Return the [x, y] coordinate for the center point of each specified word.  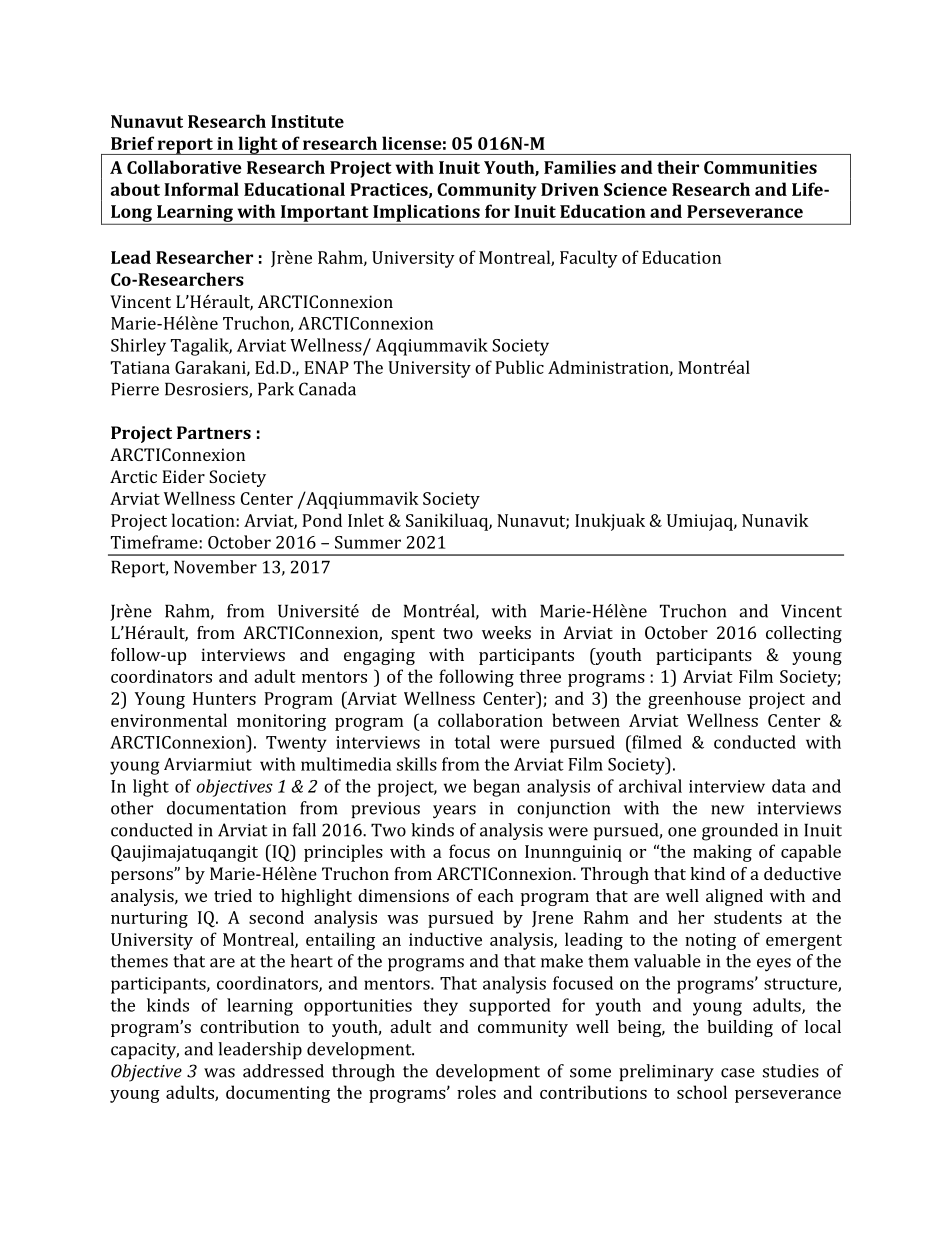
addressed [283, 1071]
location [204, 520]
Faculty [589, 259]
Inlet [366, 520]
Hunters [224, 698]
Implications [426, 214]
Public [519, 367]
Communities [760, 167]
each [496, 895]
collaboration [490, 720]
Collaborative [184, 167]
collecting [804, 634]
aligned [734, 897]
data [789, 786]
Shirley [138, 347]
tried [233, 895]
